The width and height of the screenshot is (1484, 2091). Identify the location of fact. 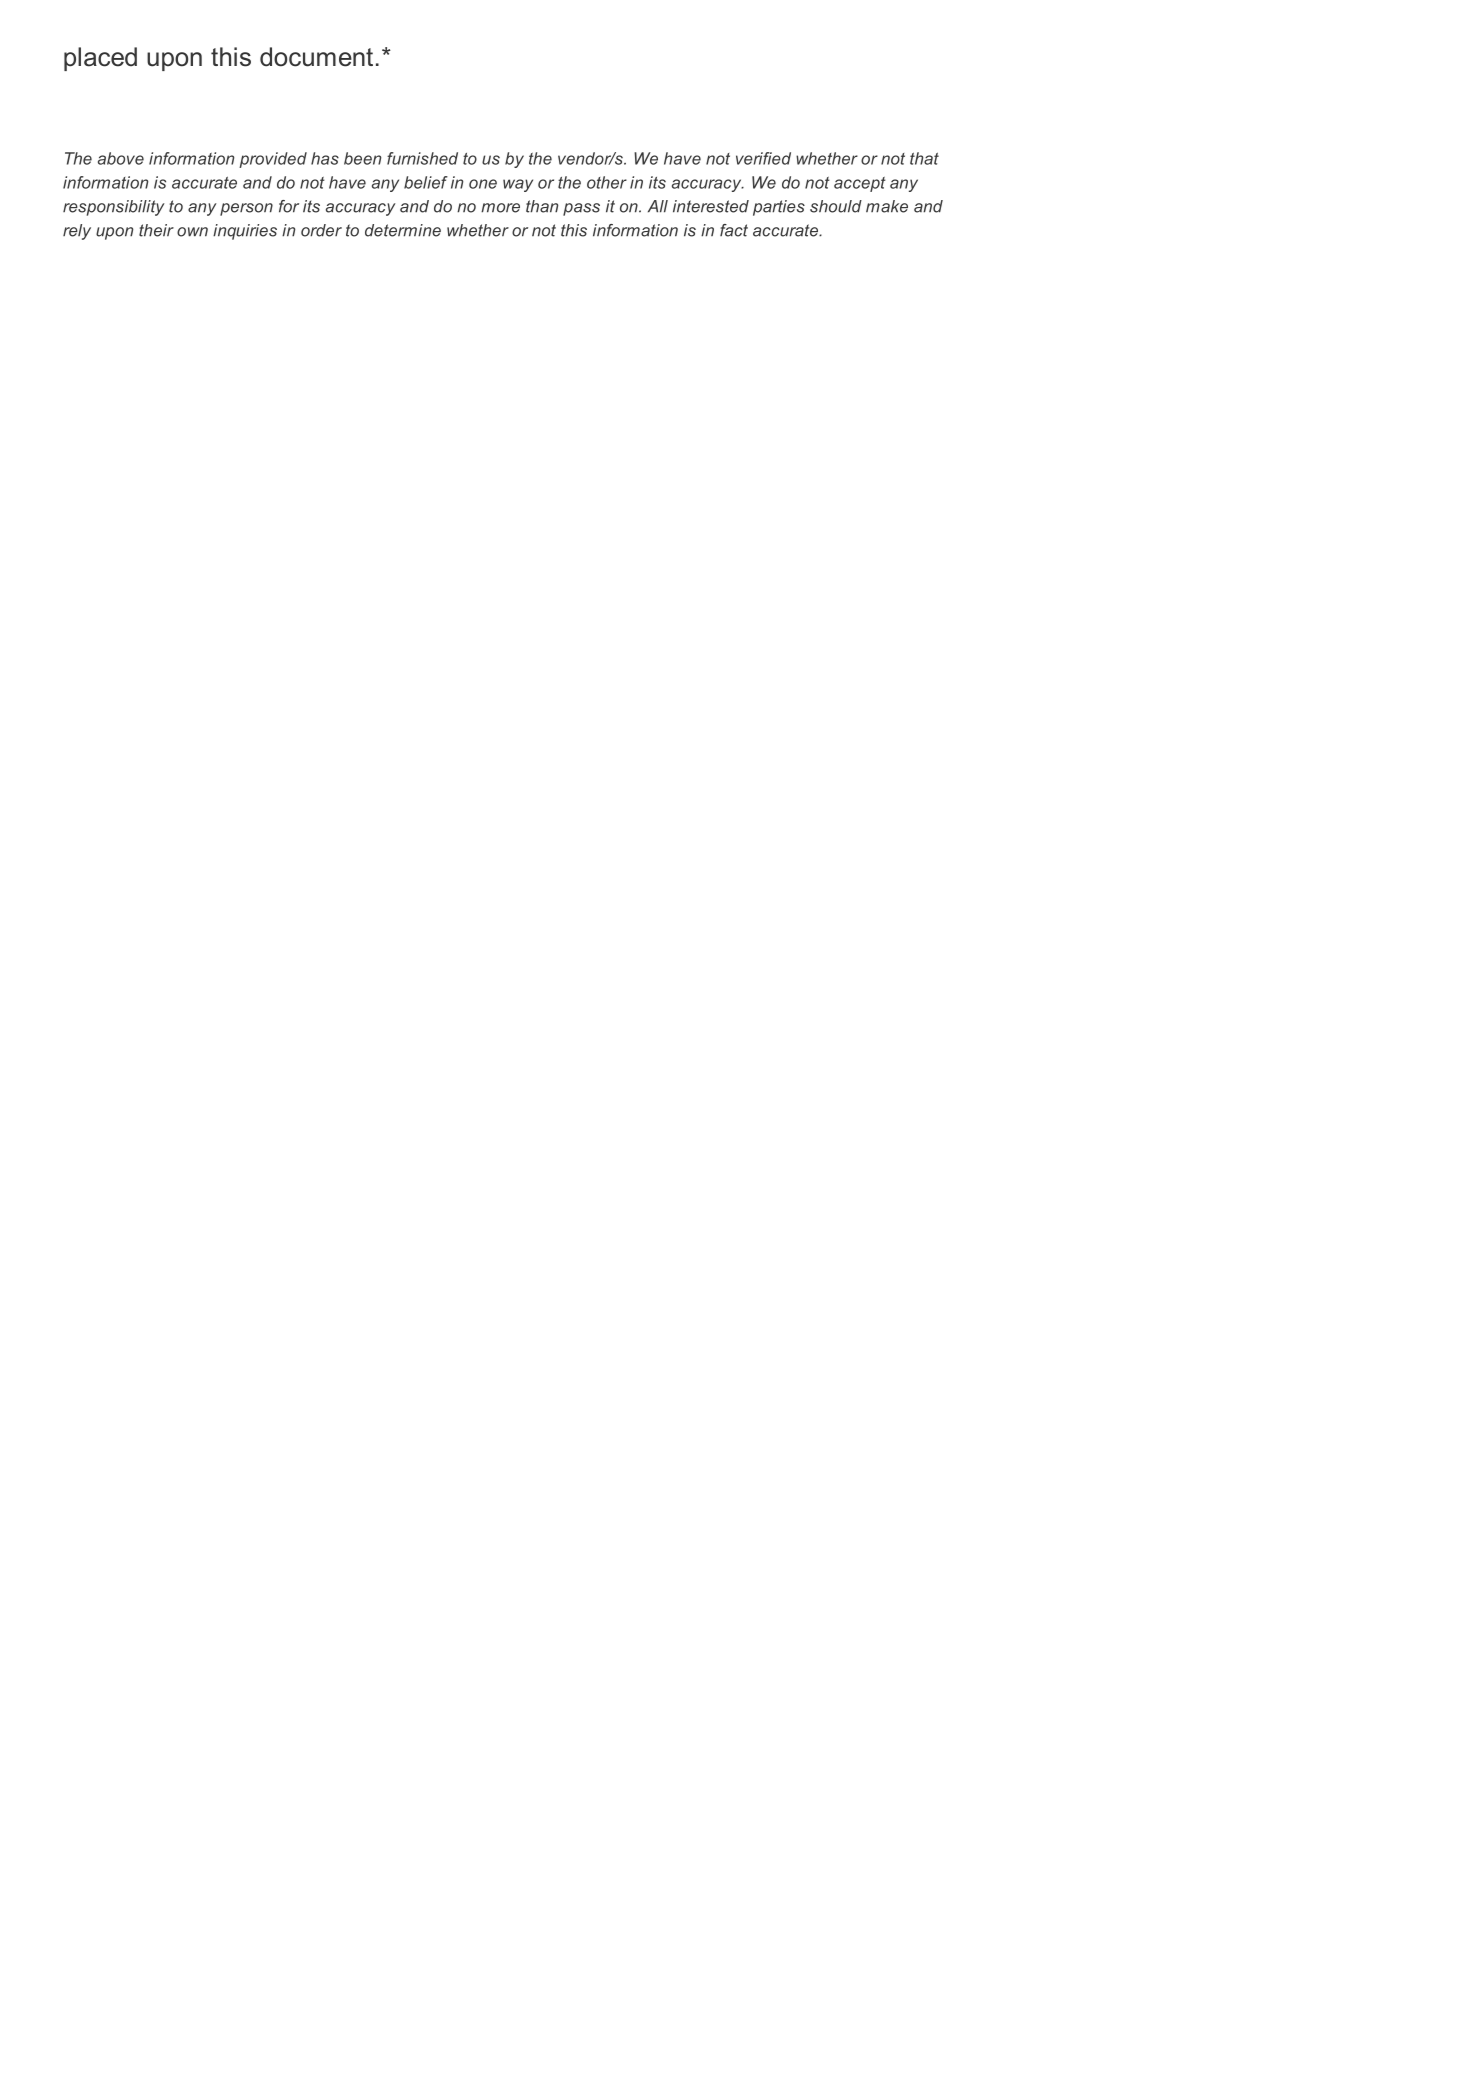
(734, 230).
